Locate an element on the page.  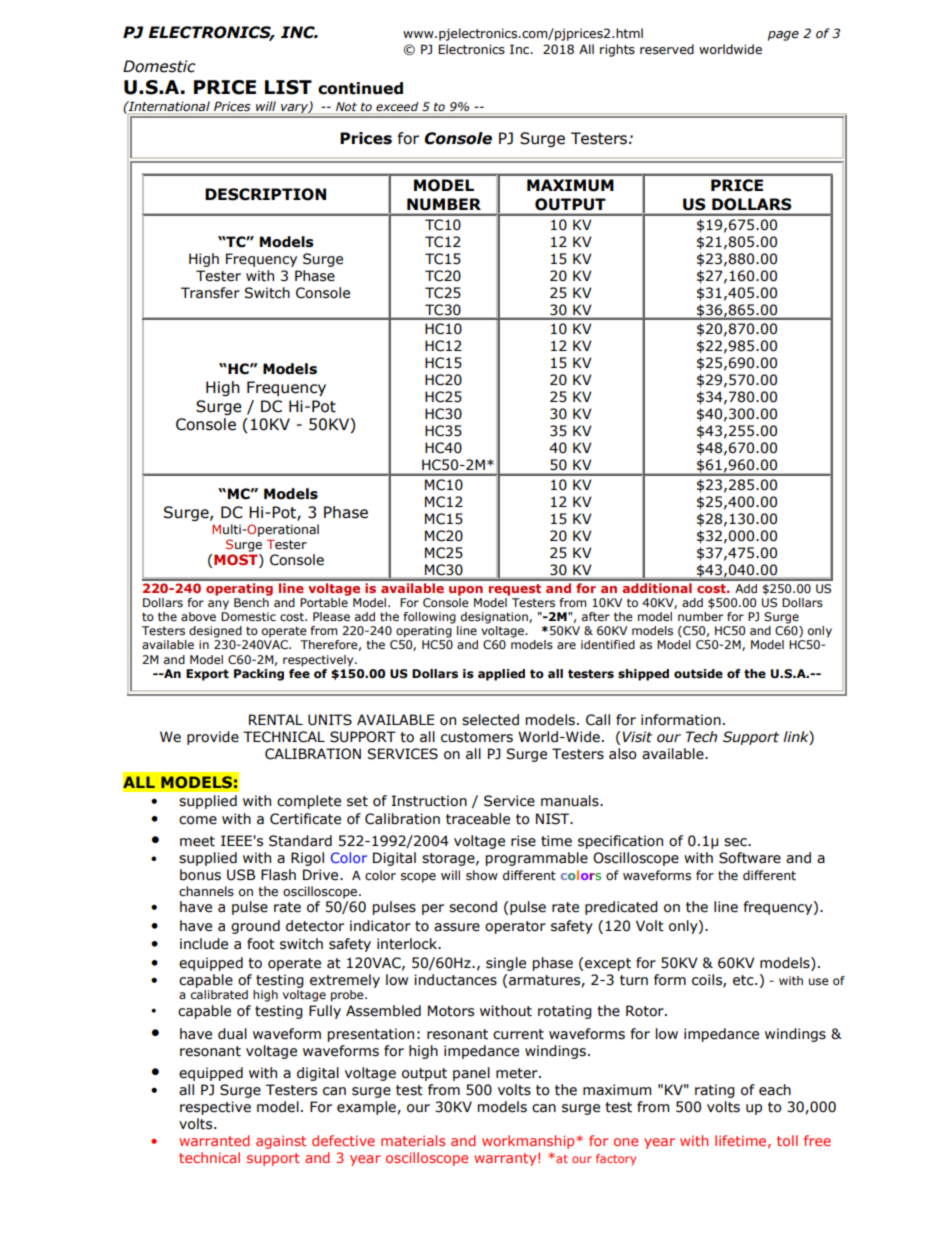
page is located at coordinates (783, 36).
